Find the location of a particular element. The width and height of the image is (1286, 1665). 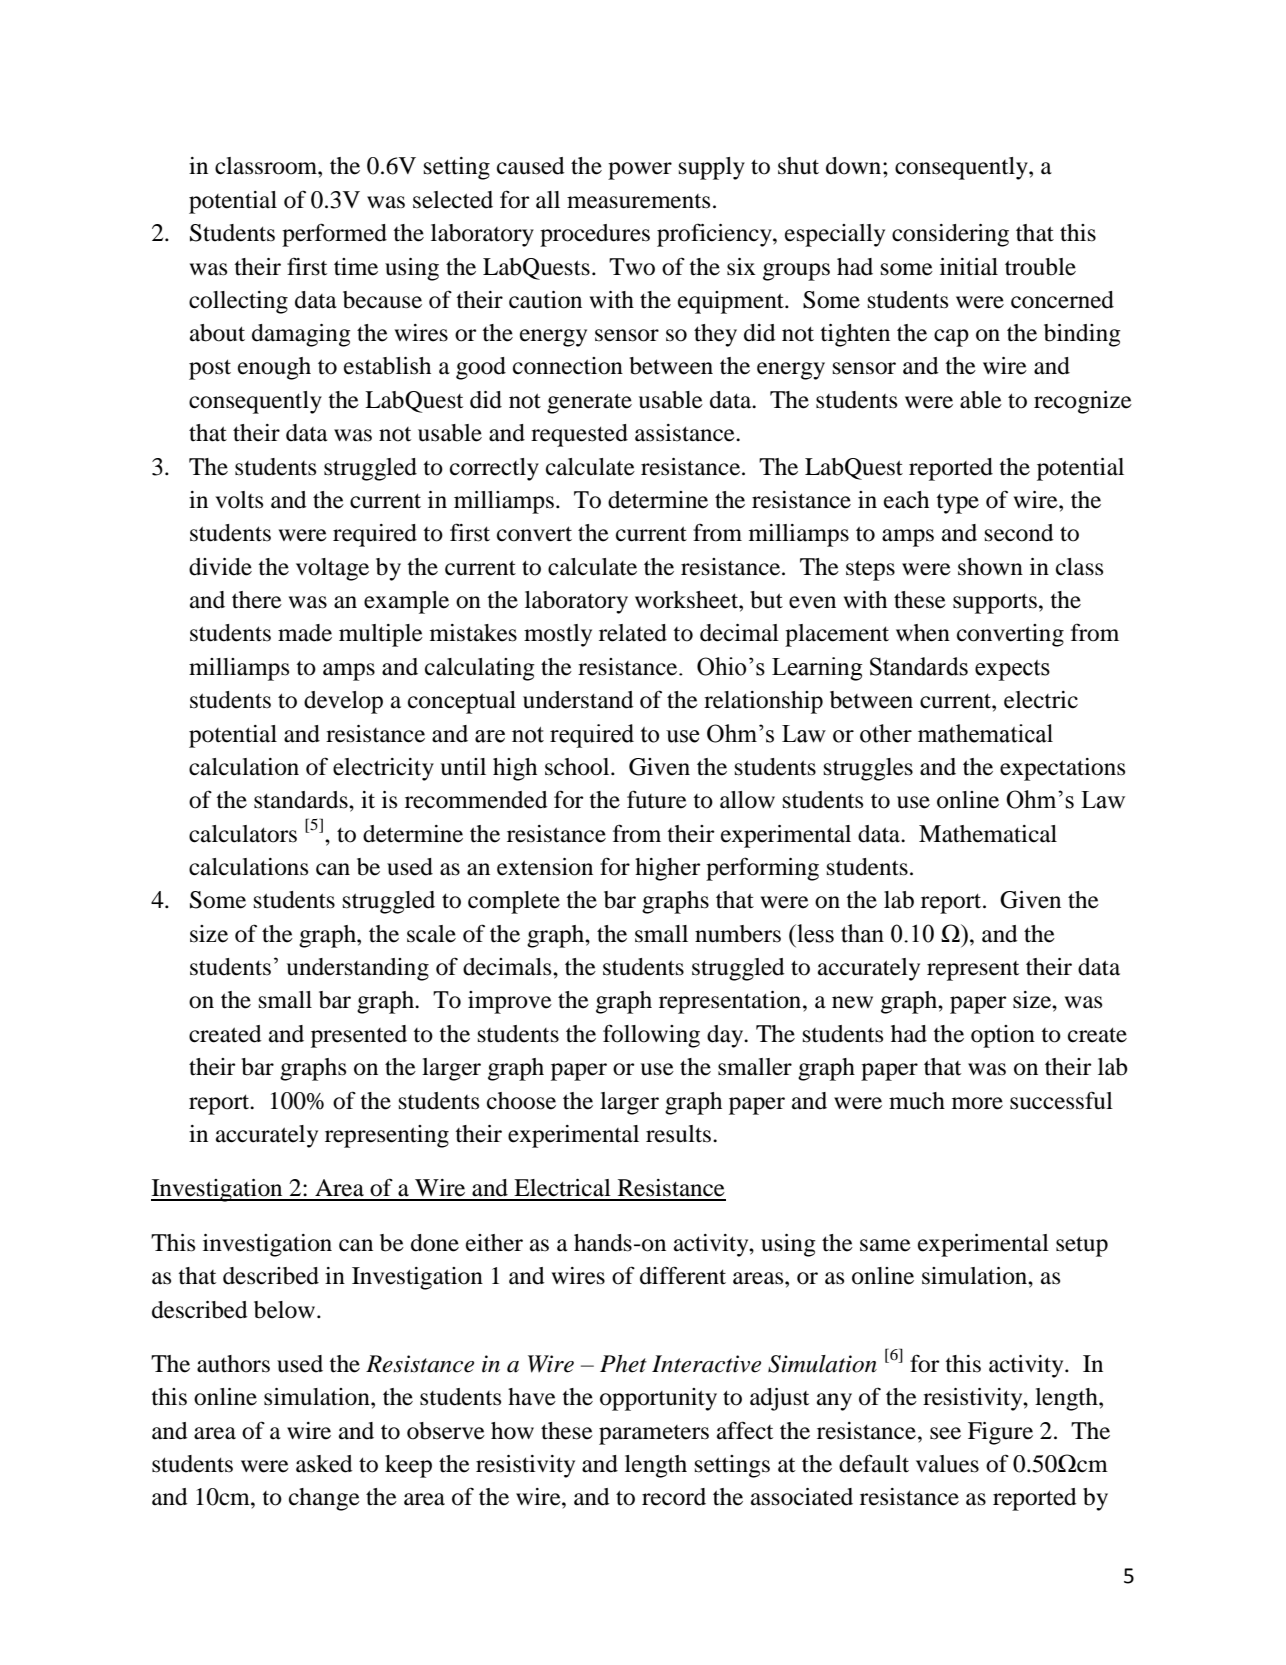

calculators is located at coordinates (243, 834).
